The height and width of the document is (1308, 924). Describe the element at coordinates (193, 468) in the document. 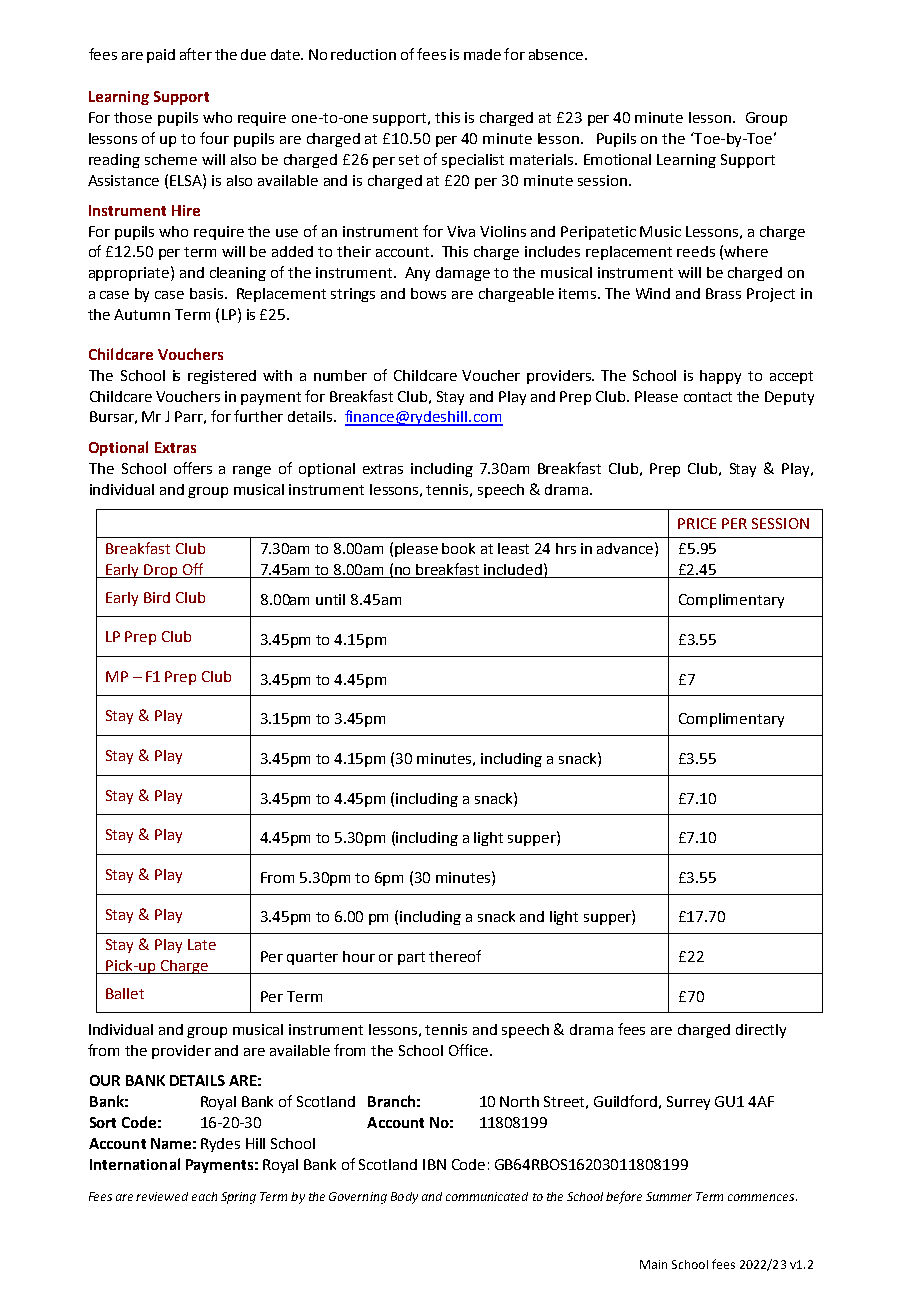

I see `offers` at that location.
